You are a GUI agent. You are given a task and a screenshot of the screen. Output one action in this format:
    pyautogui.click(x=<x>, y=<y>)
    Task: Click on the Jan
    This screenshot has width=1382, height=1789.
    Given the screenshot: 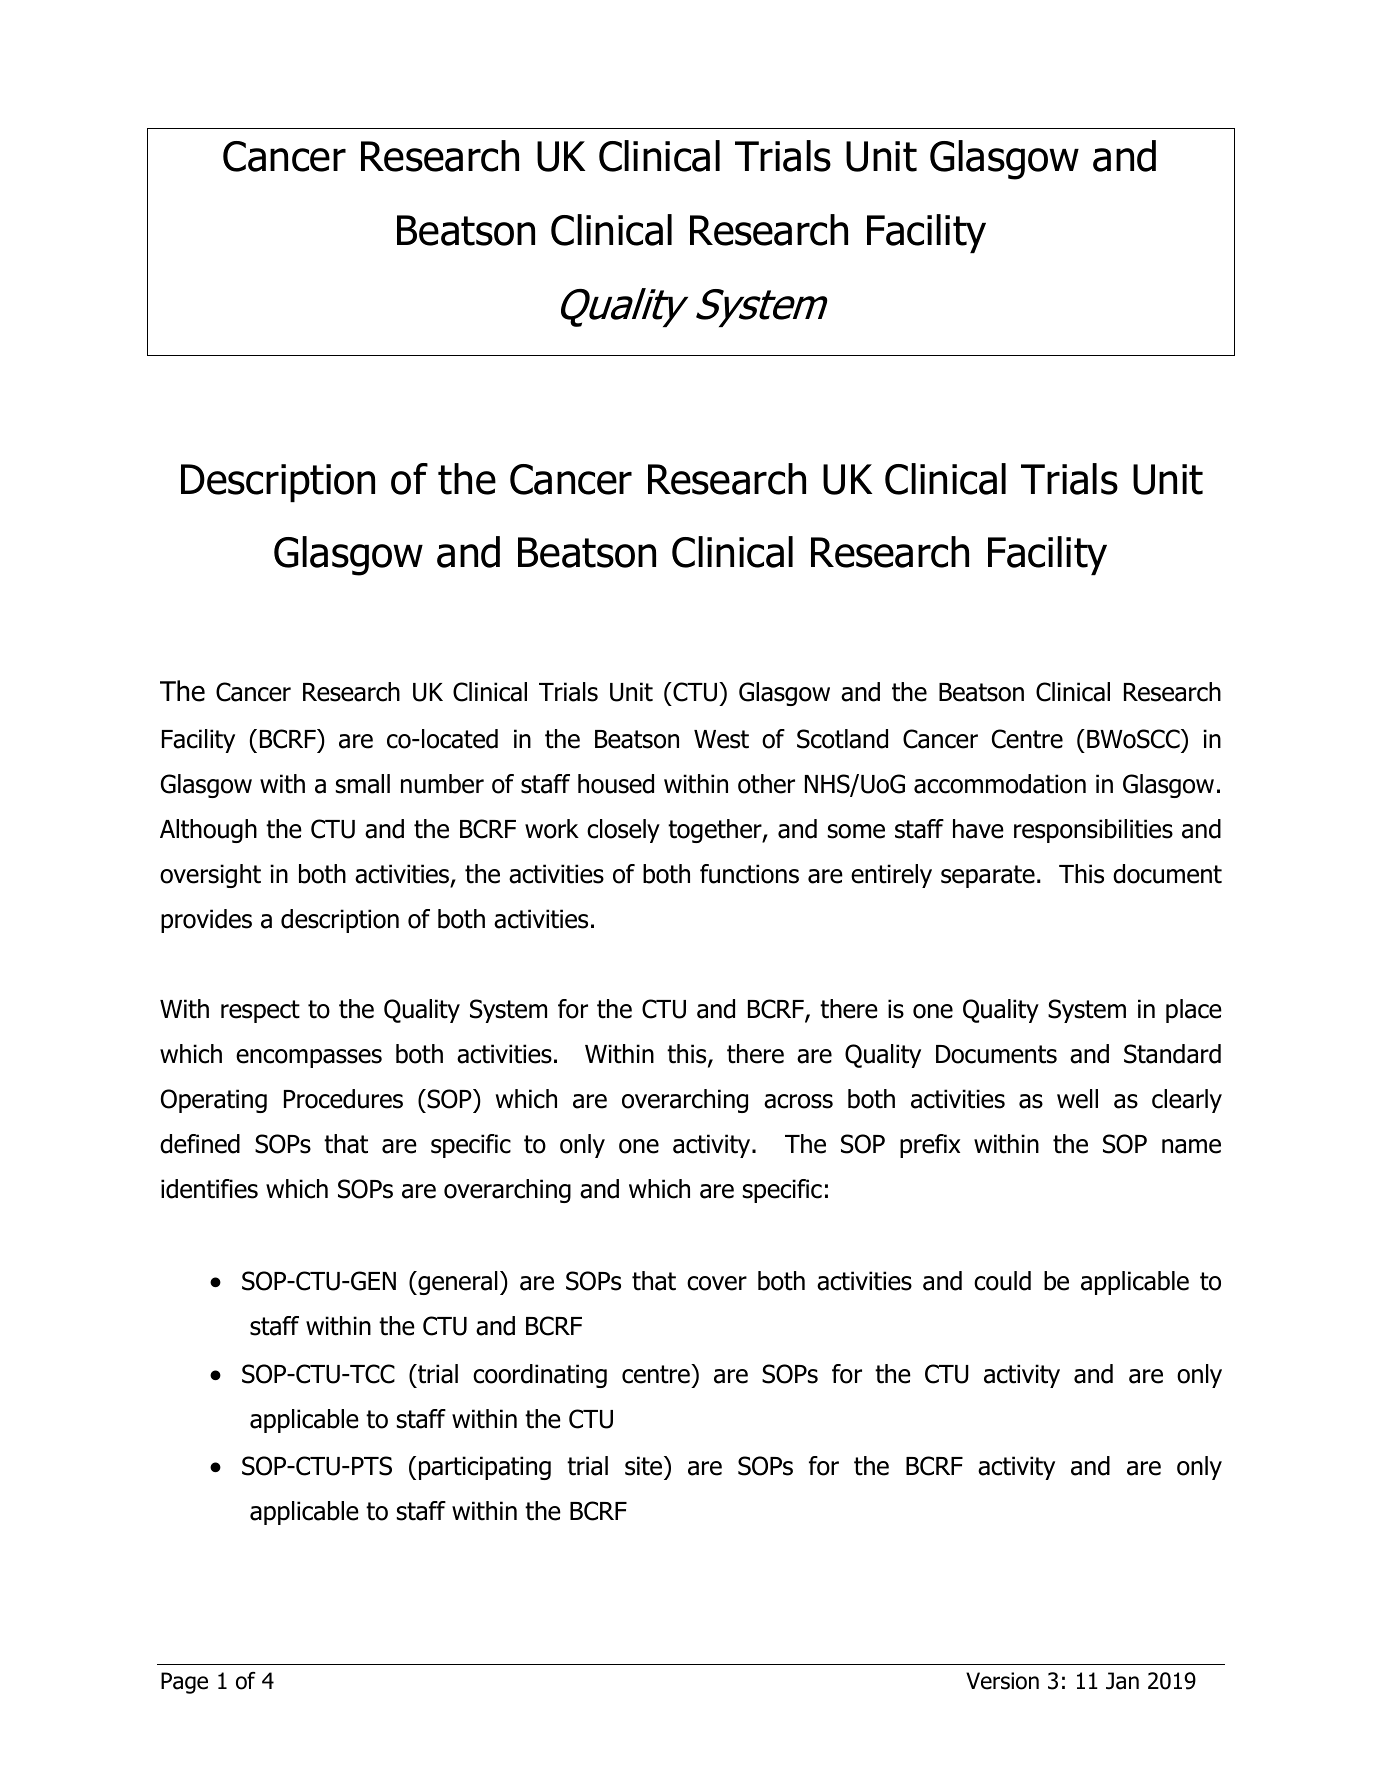 What is the action you would take?
    pyautogui.click(x=1122, y=1681)
